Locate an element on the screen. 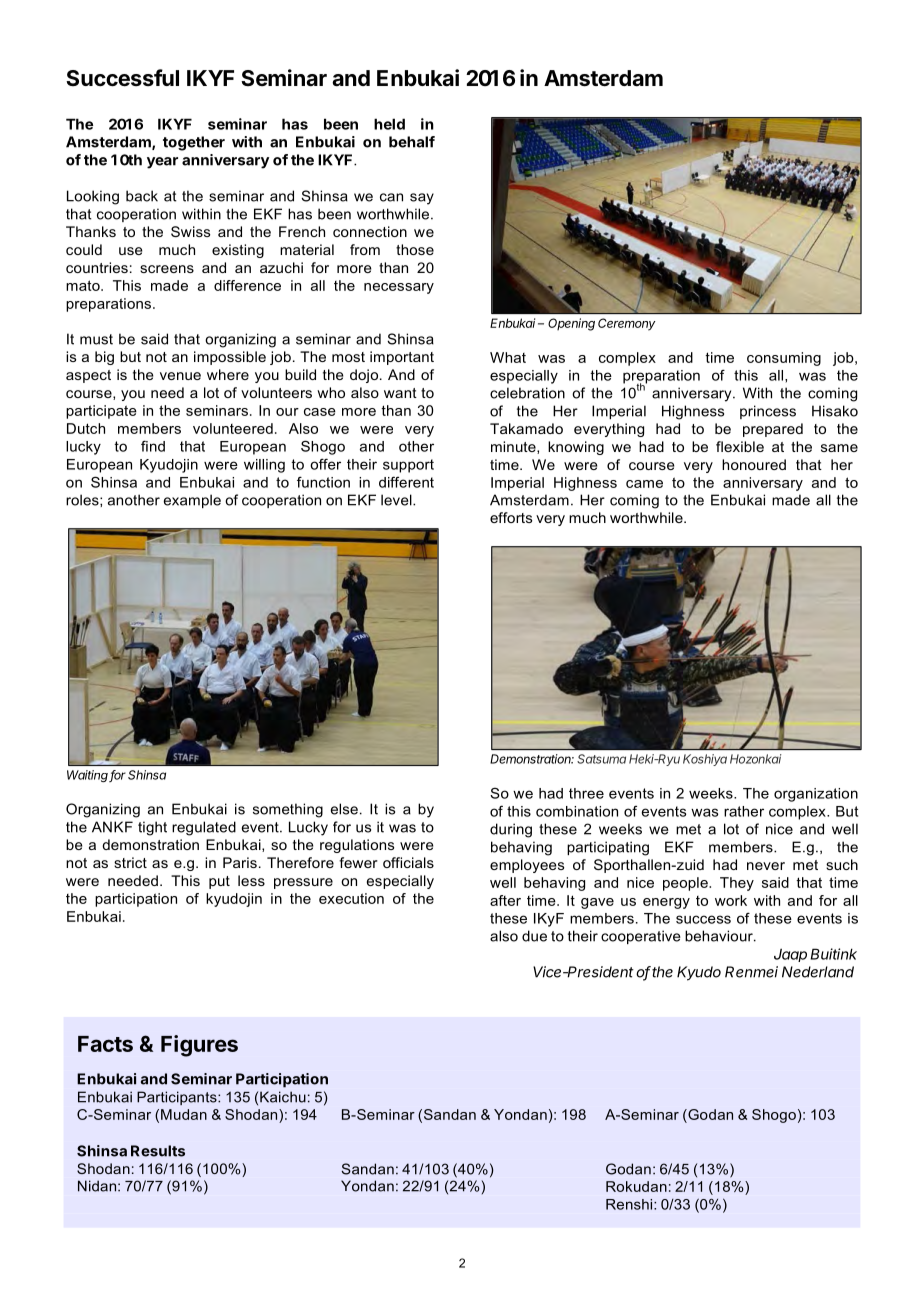  year is located at coordinates (162, 163).
